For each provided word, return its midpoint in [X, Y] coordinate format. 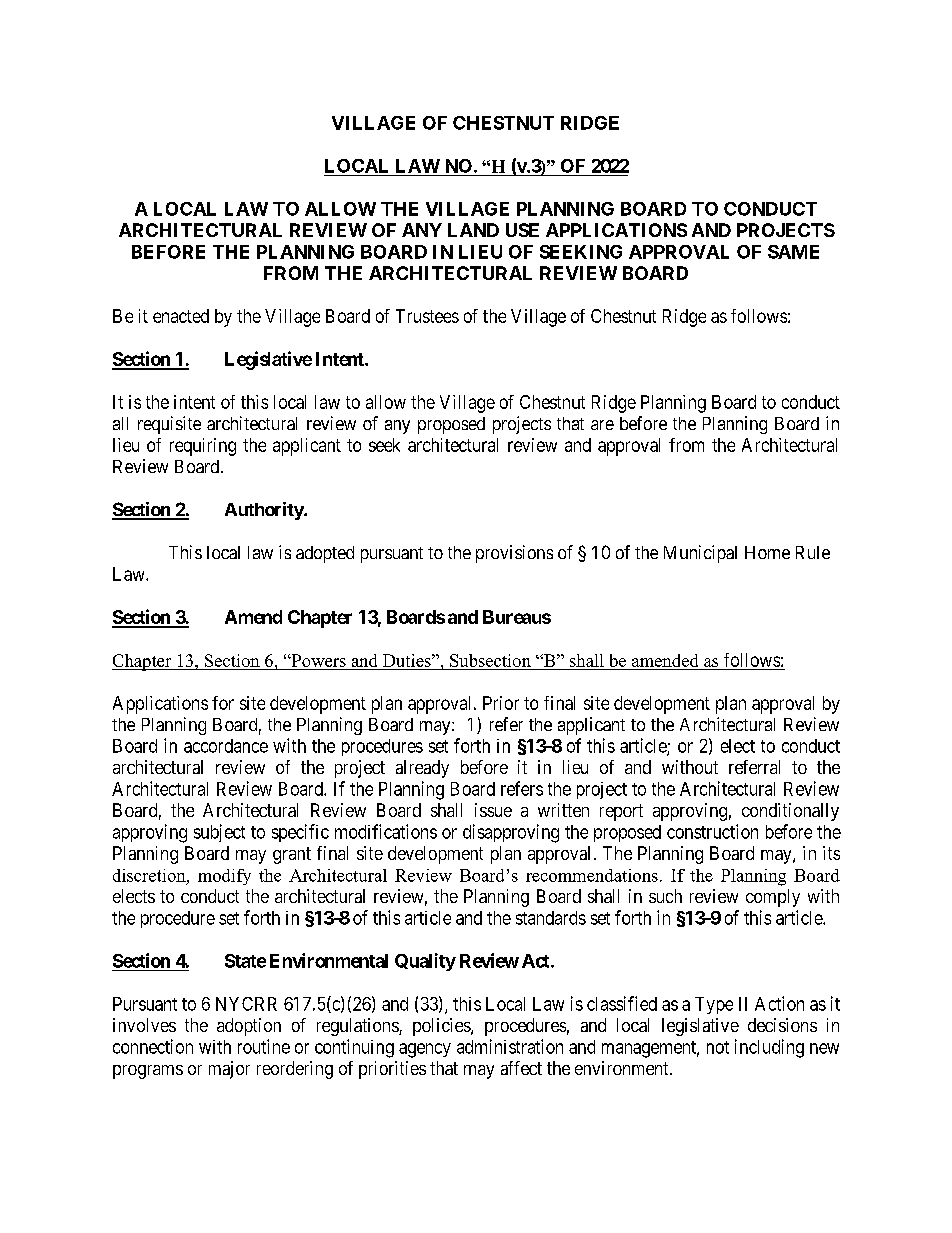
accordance [226, 746]
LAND [473, 230]
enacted [181, 316]
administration [510, 1046]
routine [264, 1046]
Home [767, 552]
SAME [793, 252]
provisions [514, 554]
